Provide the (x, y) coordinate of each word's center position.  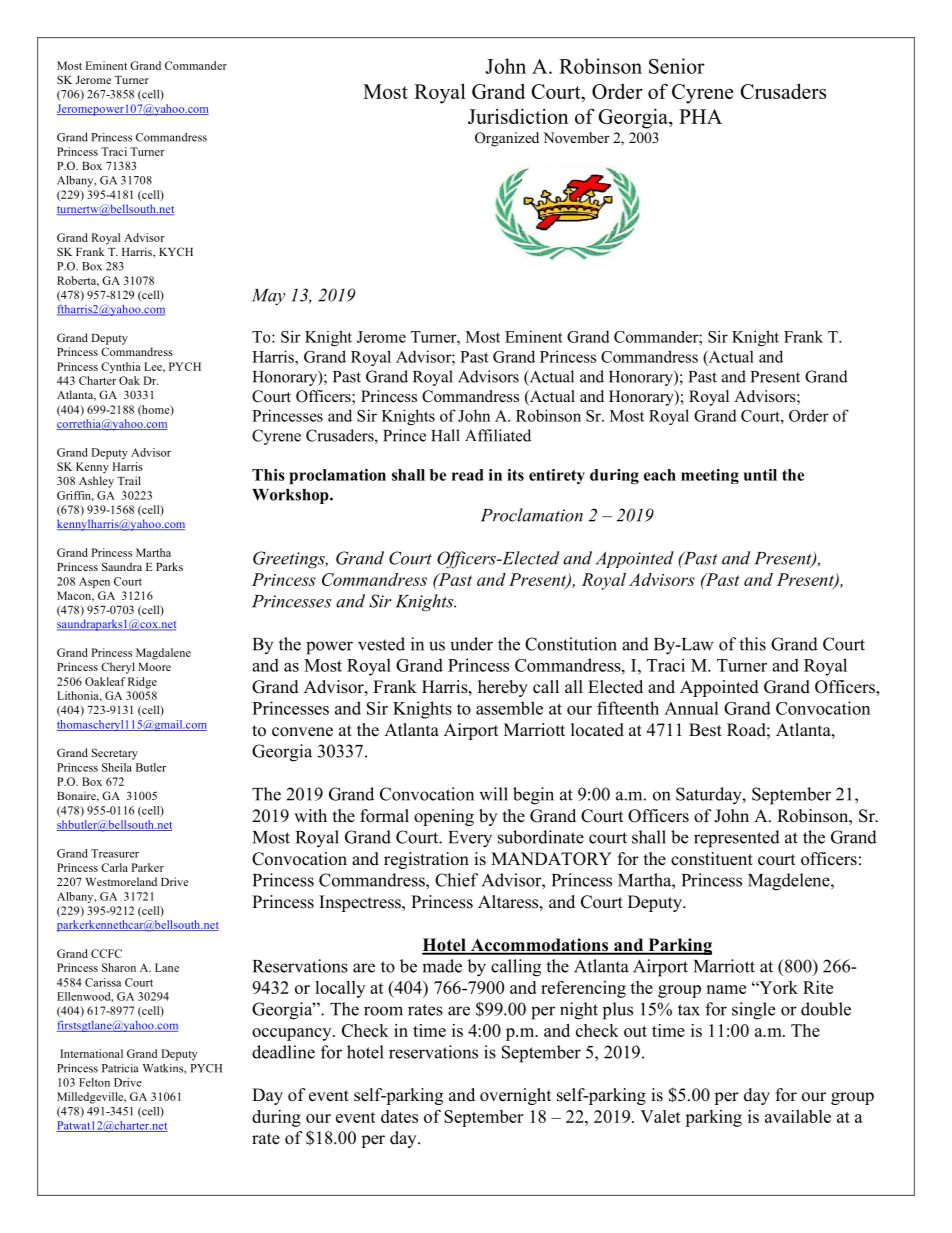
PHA (700, 116)
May (268, 297)
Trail (129, 480)
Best (705, 730)
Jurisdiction (518, 116)
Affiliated (498, 435)
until (760, 475)
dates (399, 1116)
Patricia (120, 1068)
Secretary (115, 754)
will (493, 794)
